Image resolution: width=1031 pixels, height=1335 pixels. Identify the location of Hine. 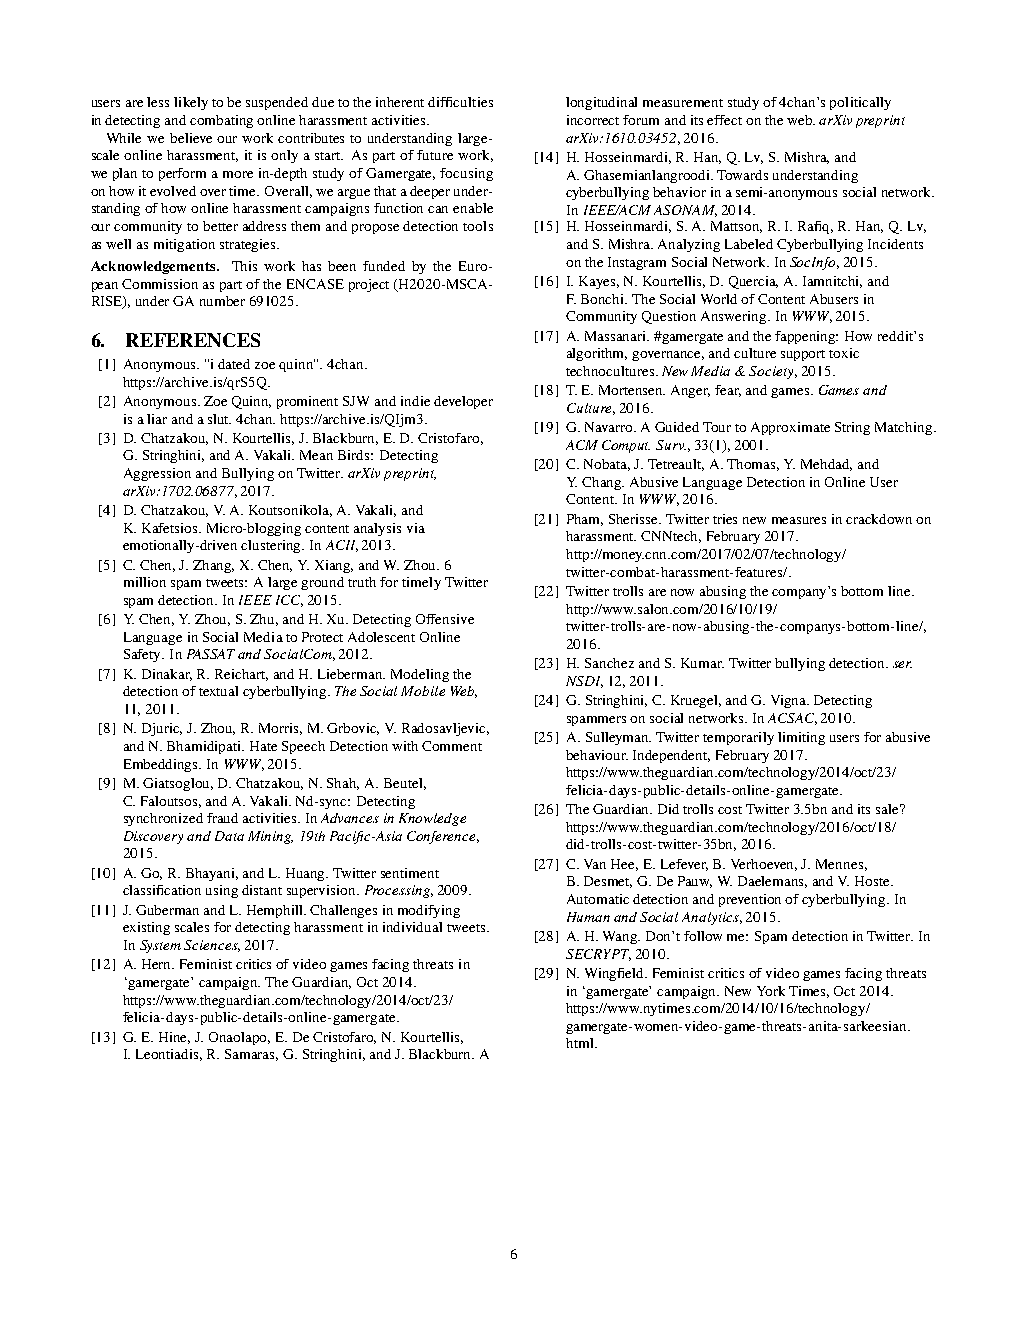
(174, 1038).
